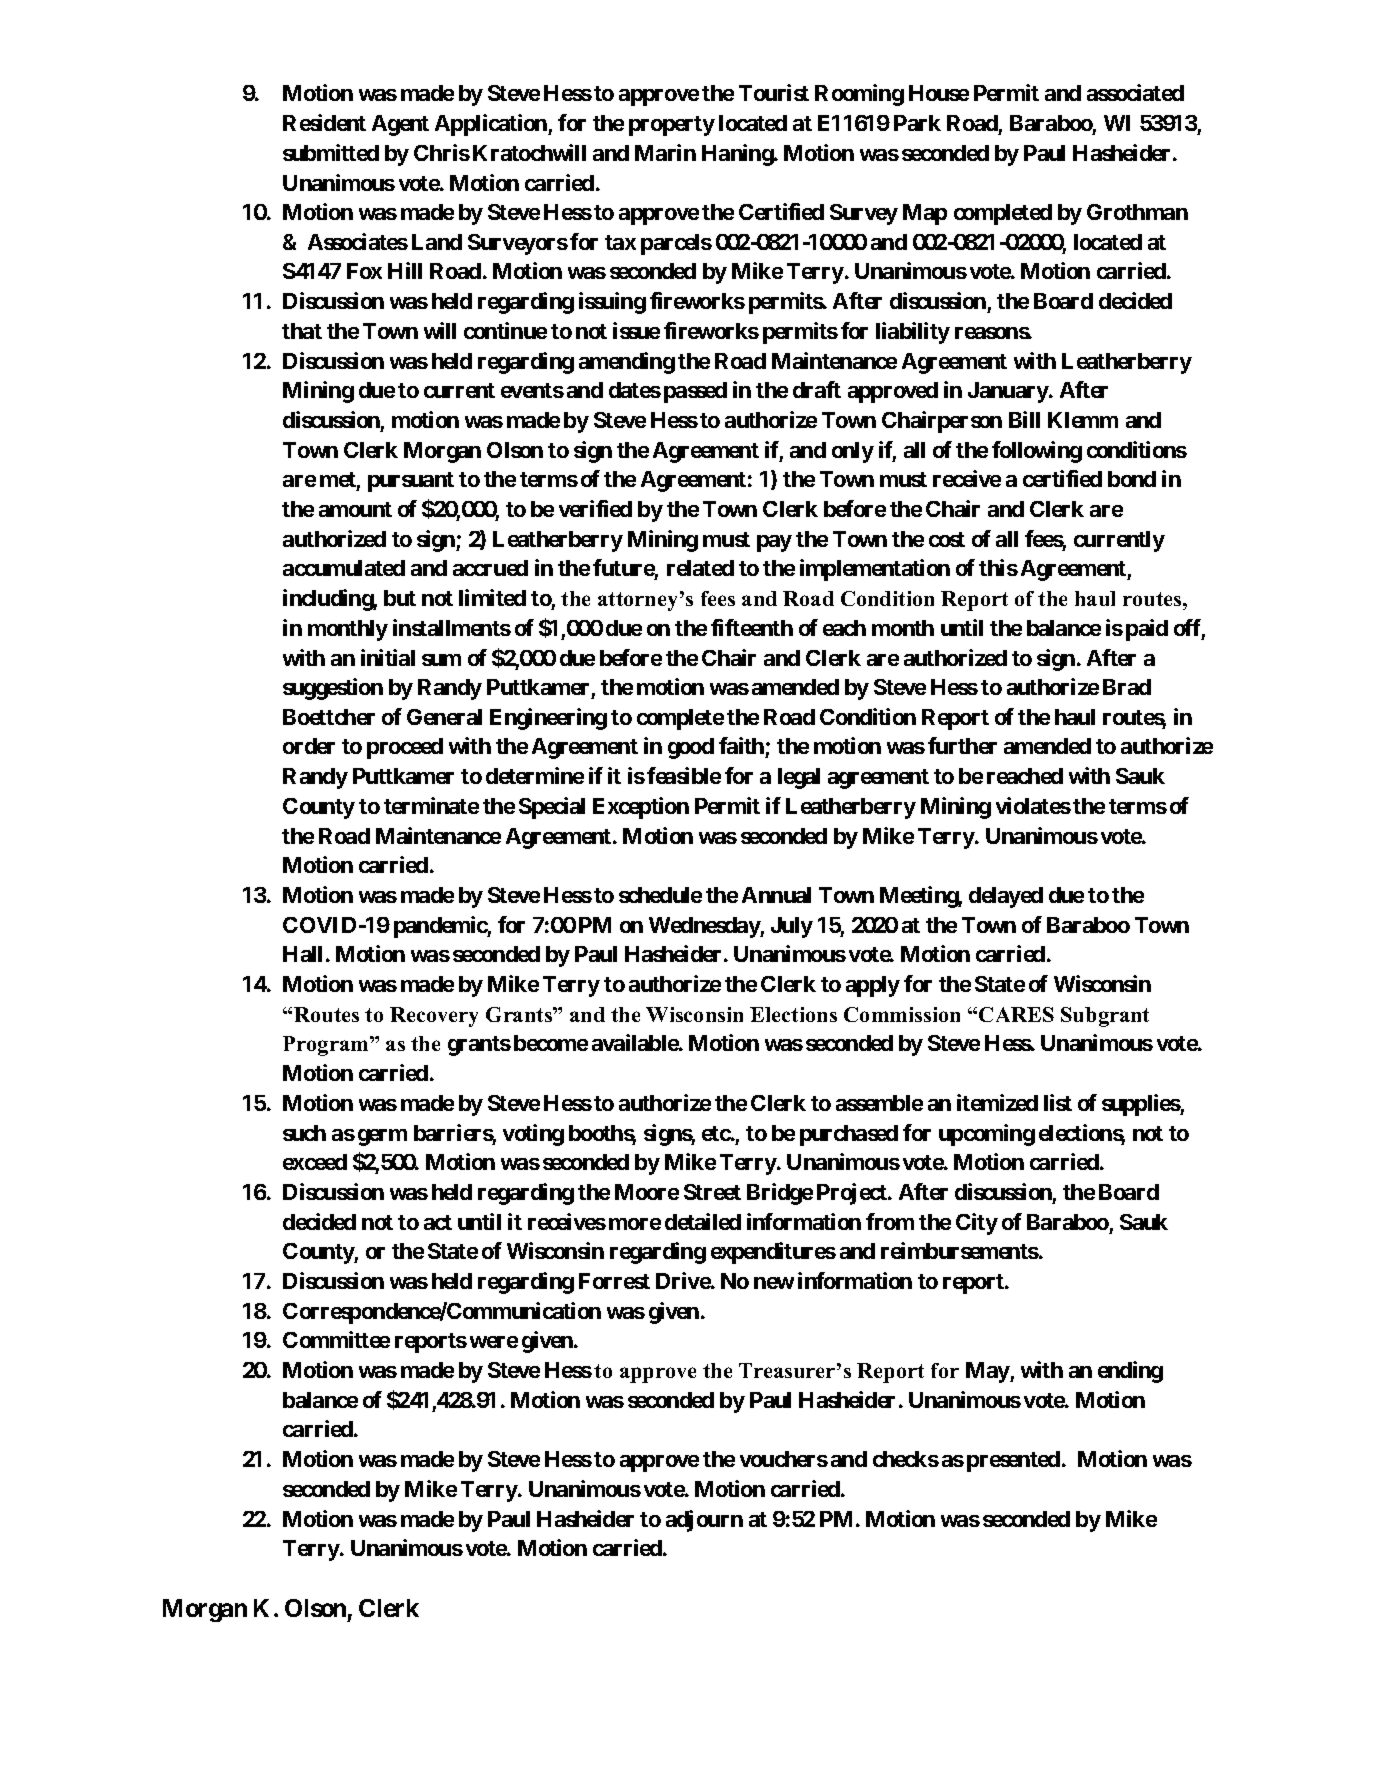 This image has width=1374, height=1778. What do you see at coordinates (700, 568) in the image?
I see `related` at bounding box center [700, 568].
